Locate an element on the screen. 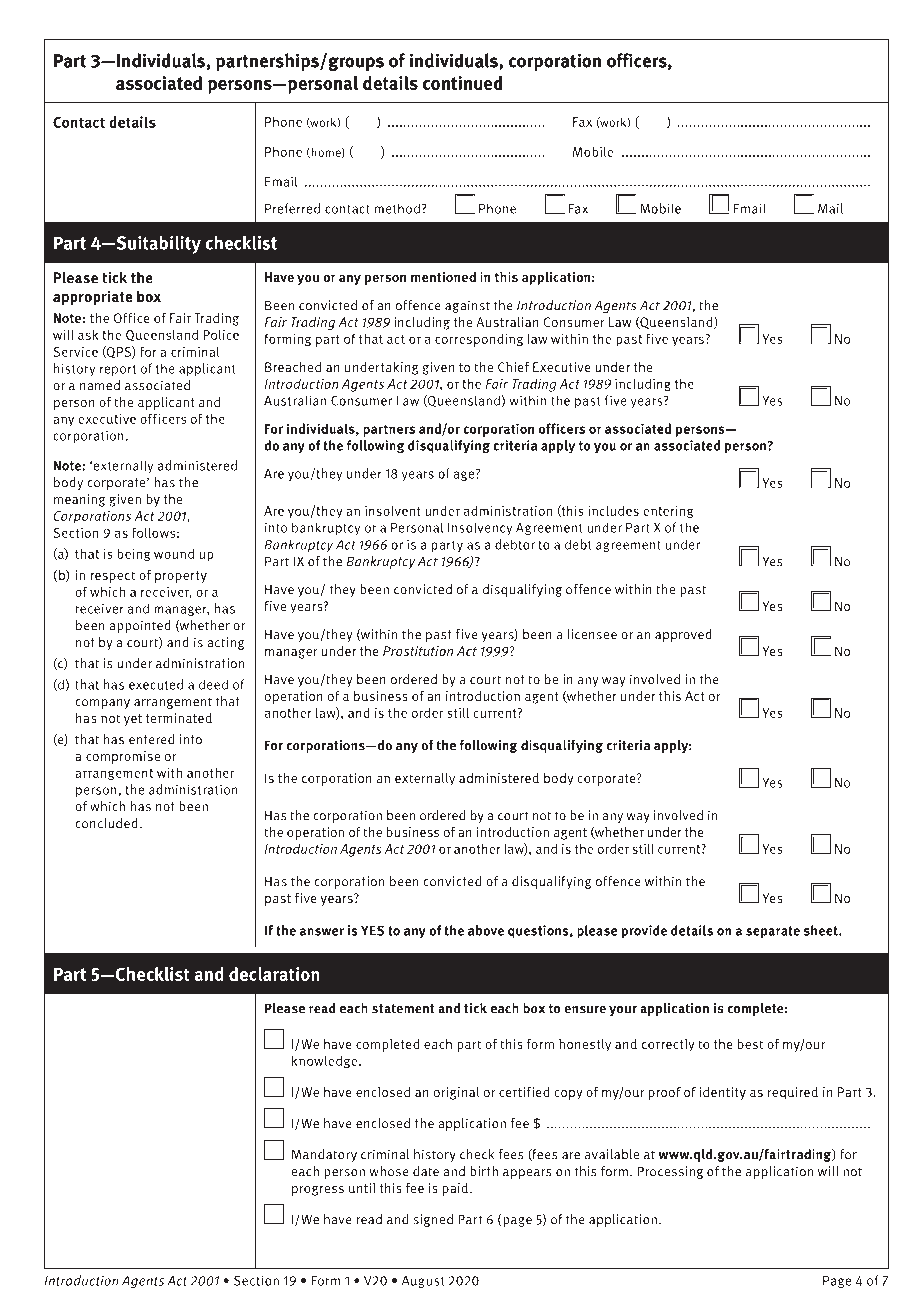 The height and width of the screenshot is (1308, 924). Preferred is located at coordinates (292, 208).
